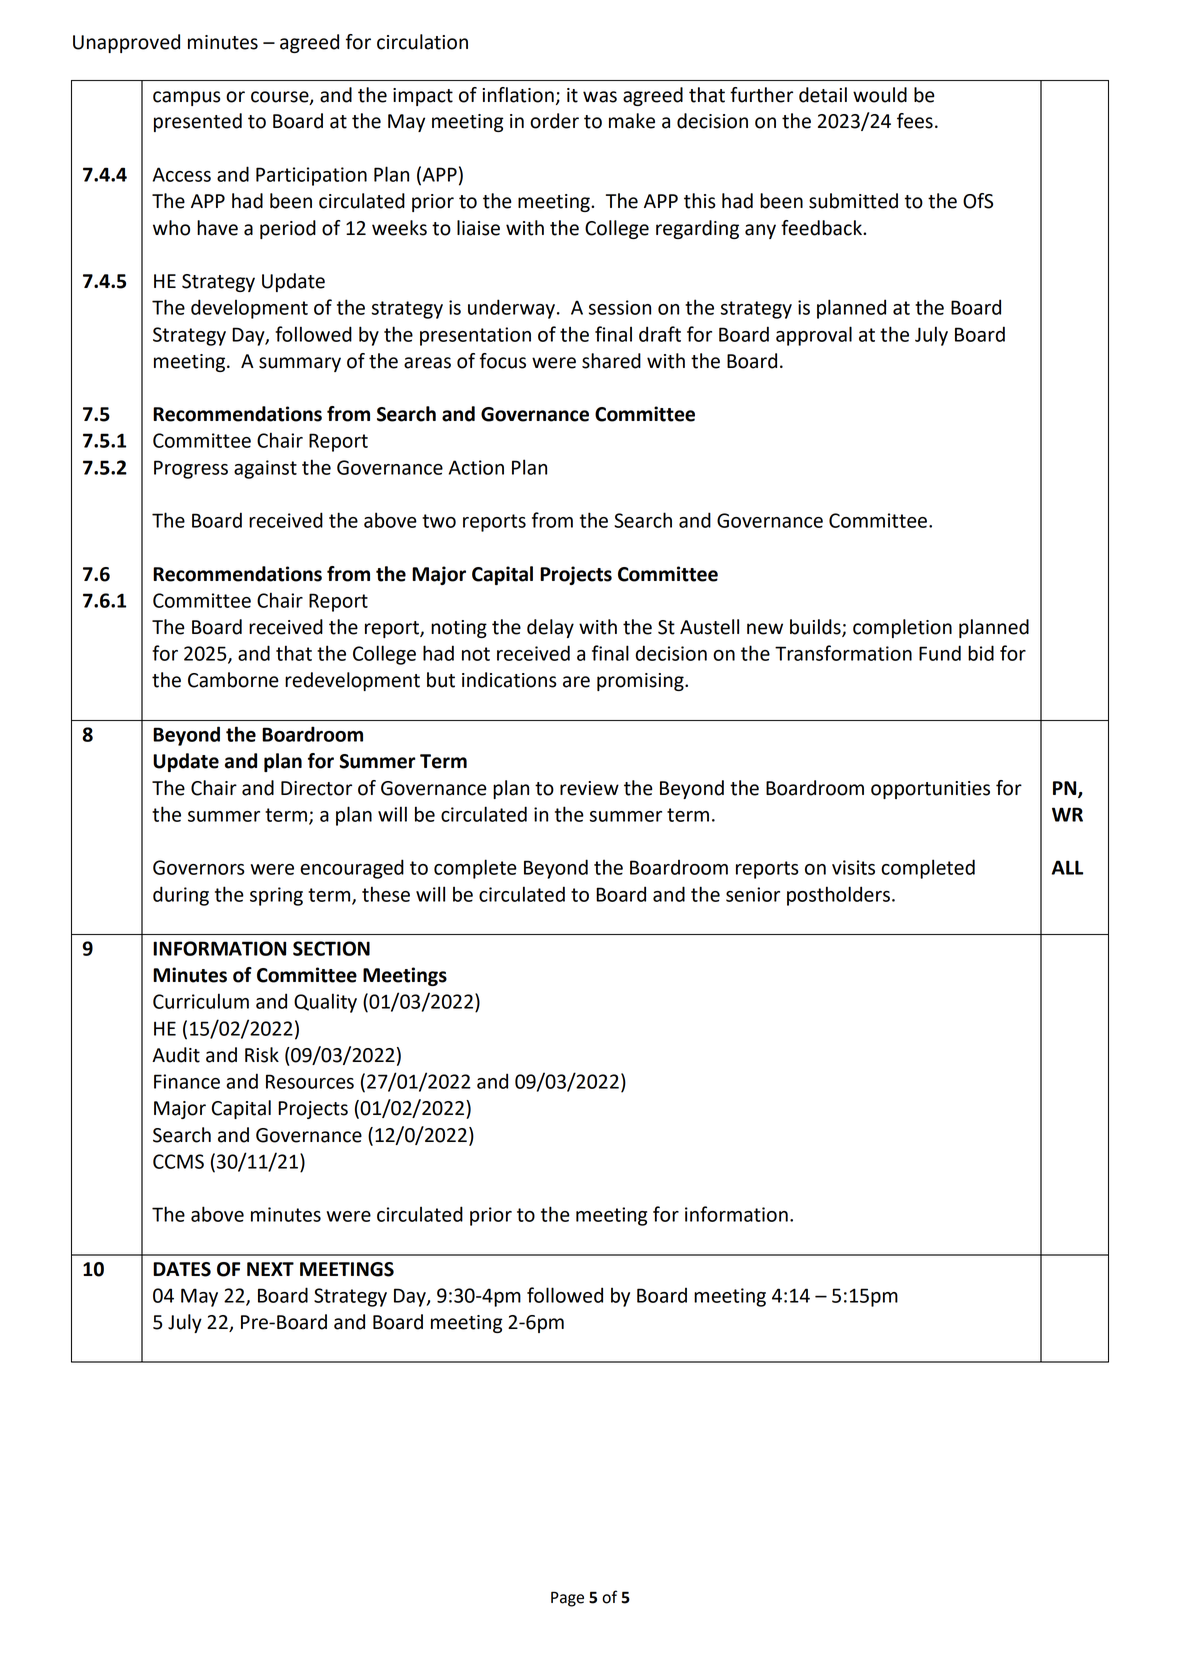 The height and width of the screenshot is (1669, 1180). I want to click on was, so click(600, 97).
